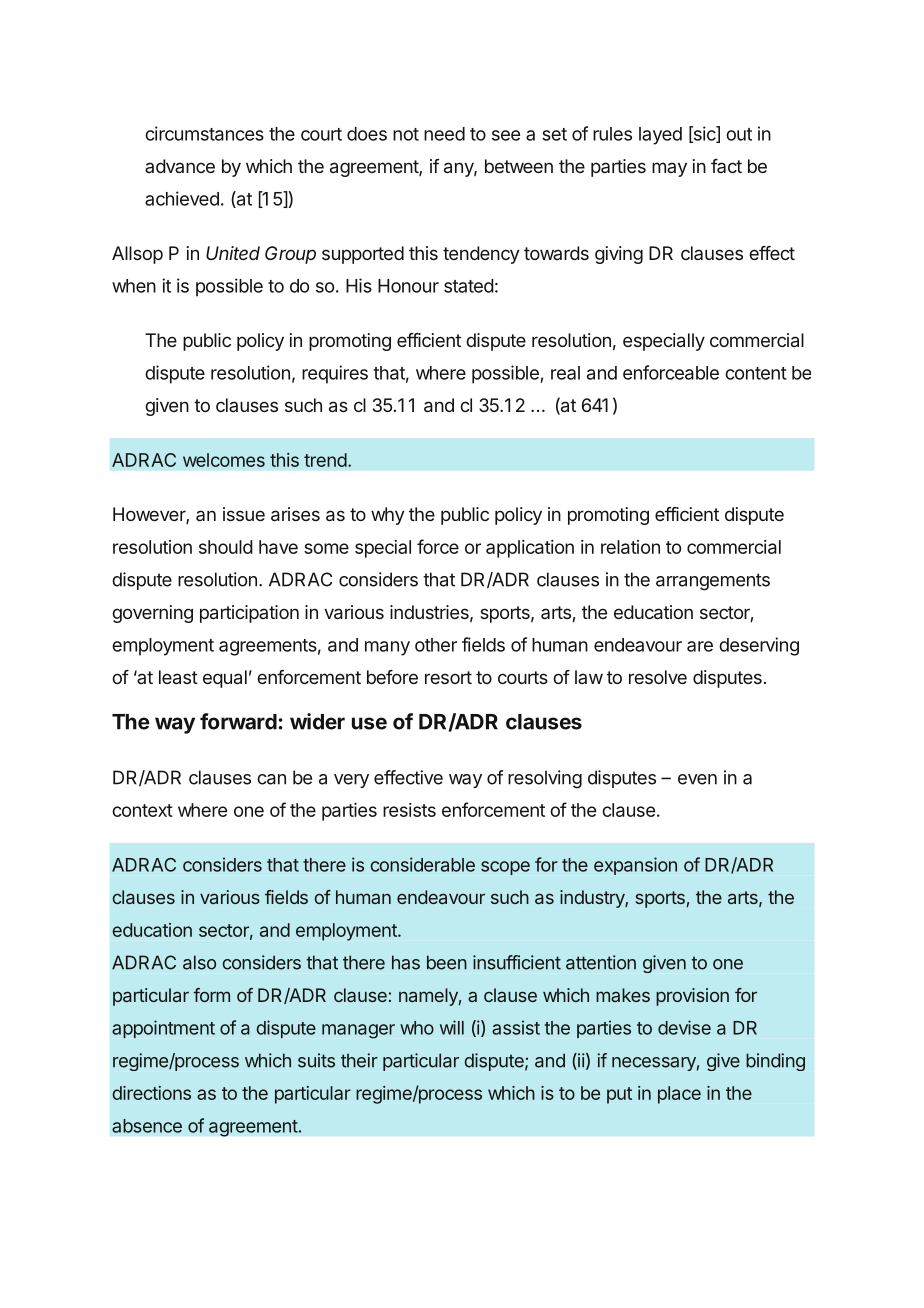 The width and height of the document is (924, 1308). What do you see at coordinates (271, 779) in the document?
I see `can` at bounding box center [271, 779].
